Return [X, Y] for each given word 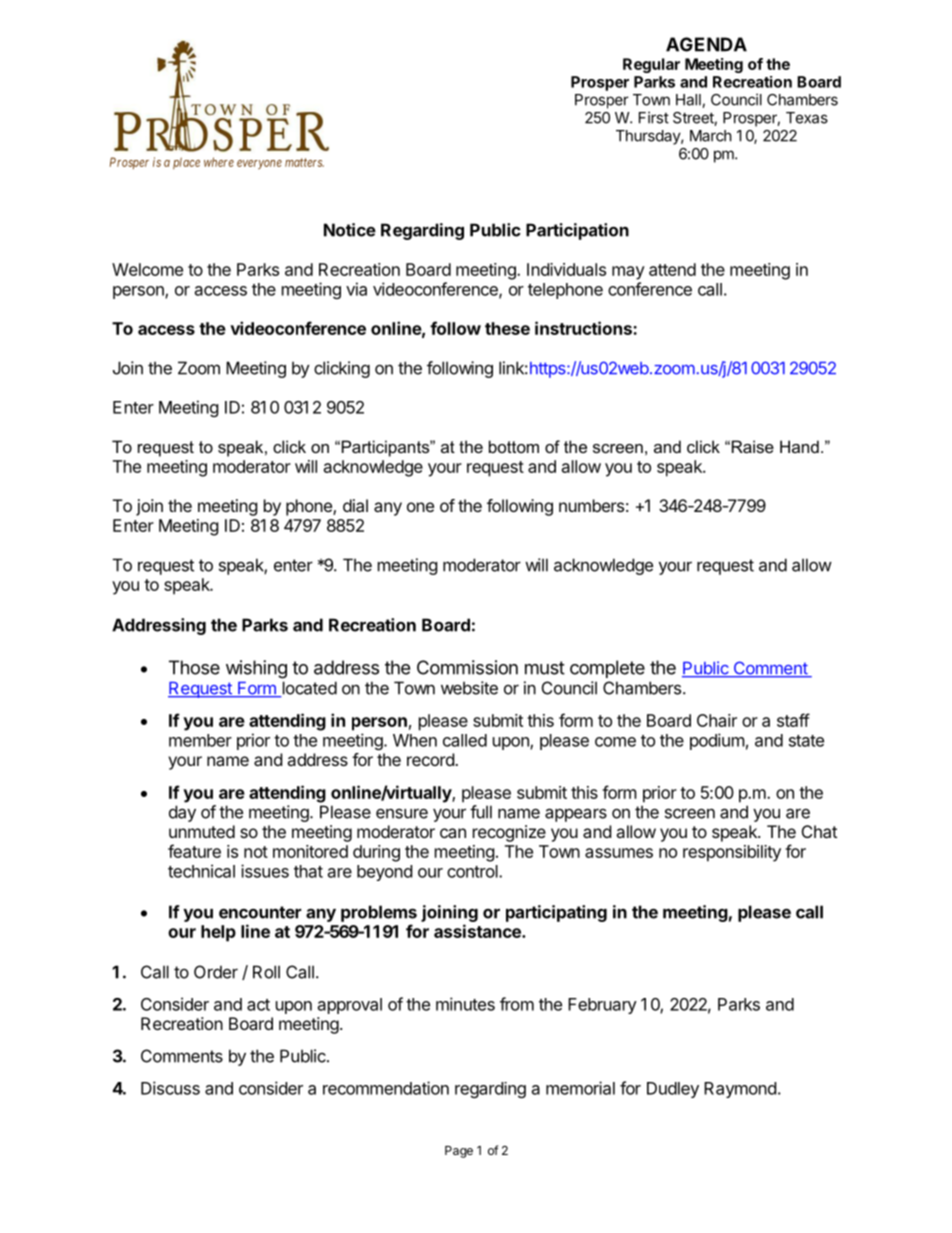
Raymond [740, 1090]
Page [459, 1152]
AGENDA [706, 44]
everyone [259, 165]
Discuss [170, 1088]
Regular [651, 65]
